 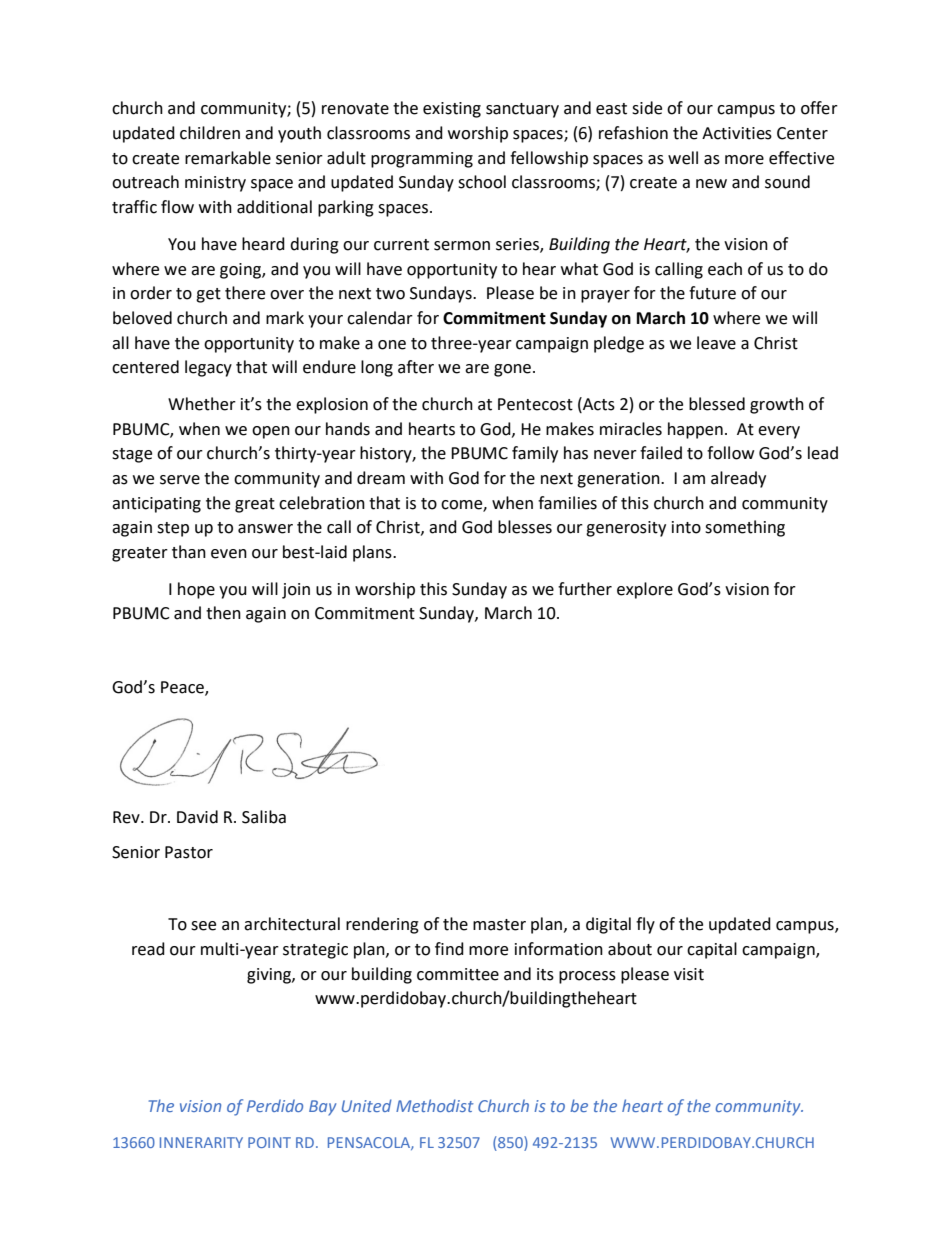 I want to click on then, so click(x=223, y=613).
